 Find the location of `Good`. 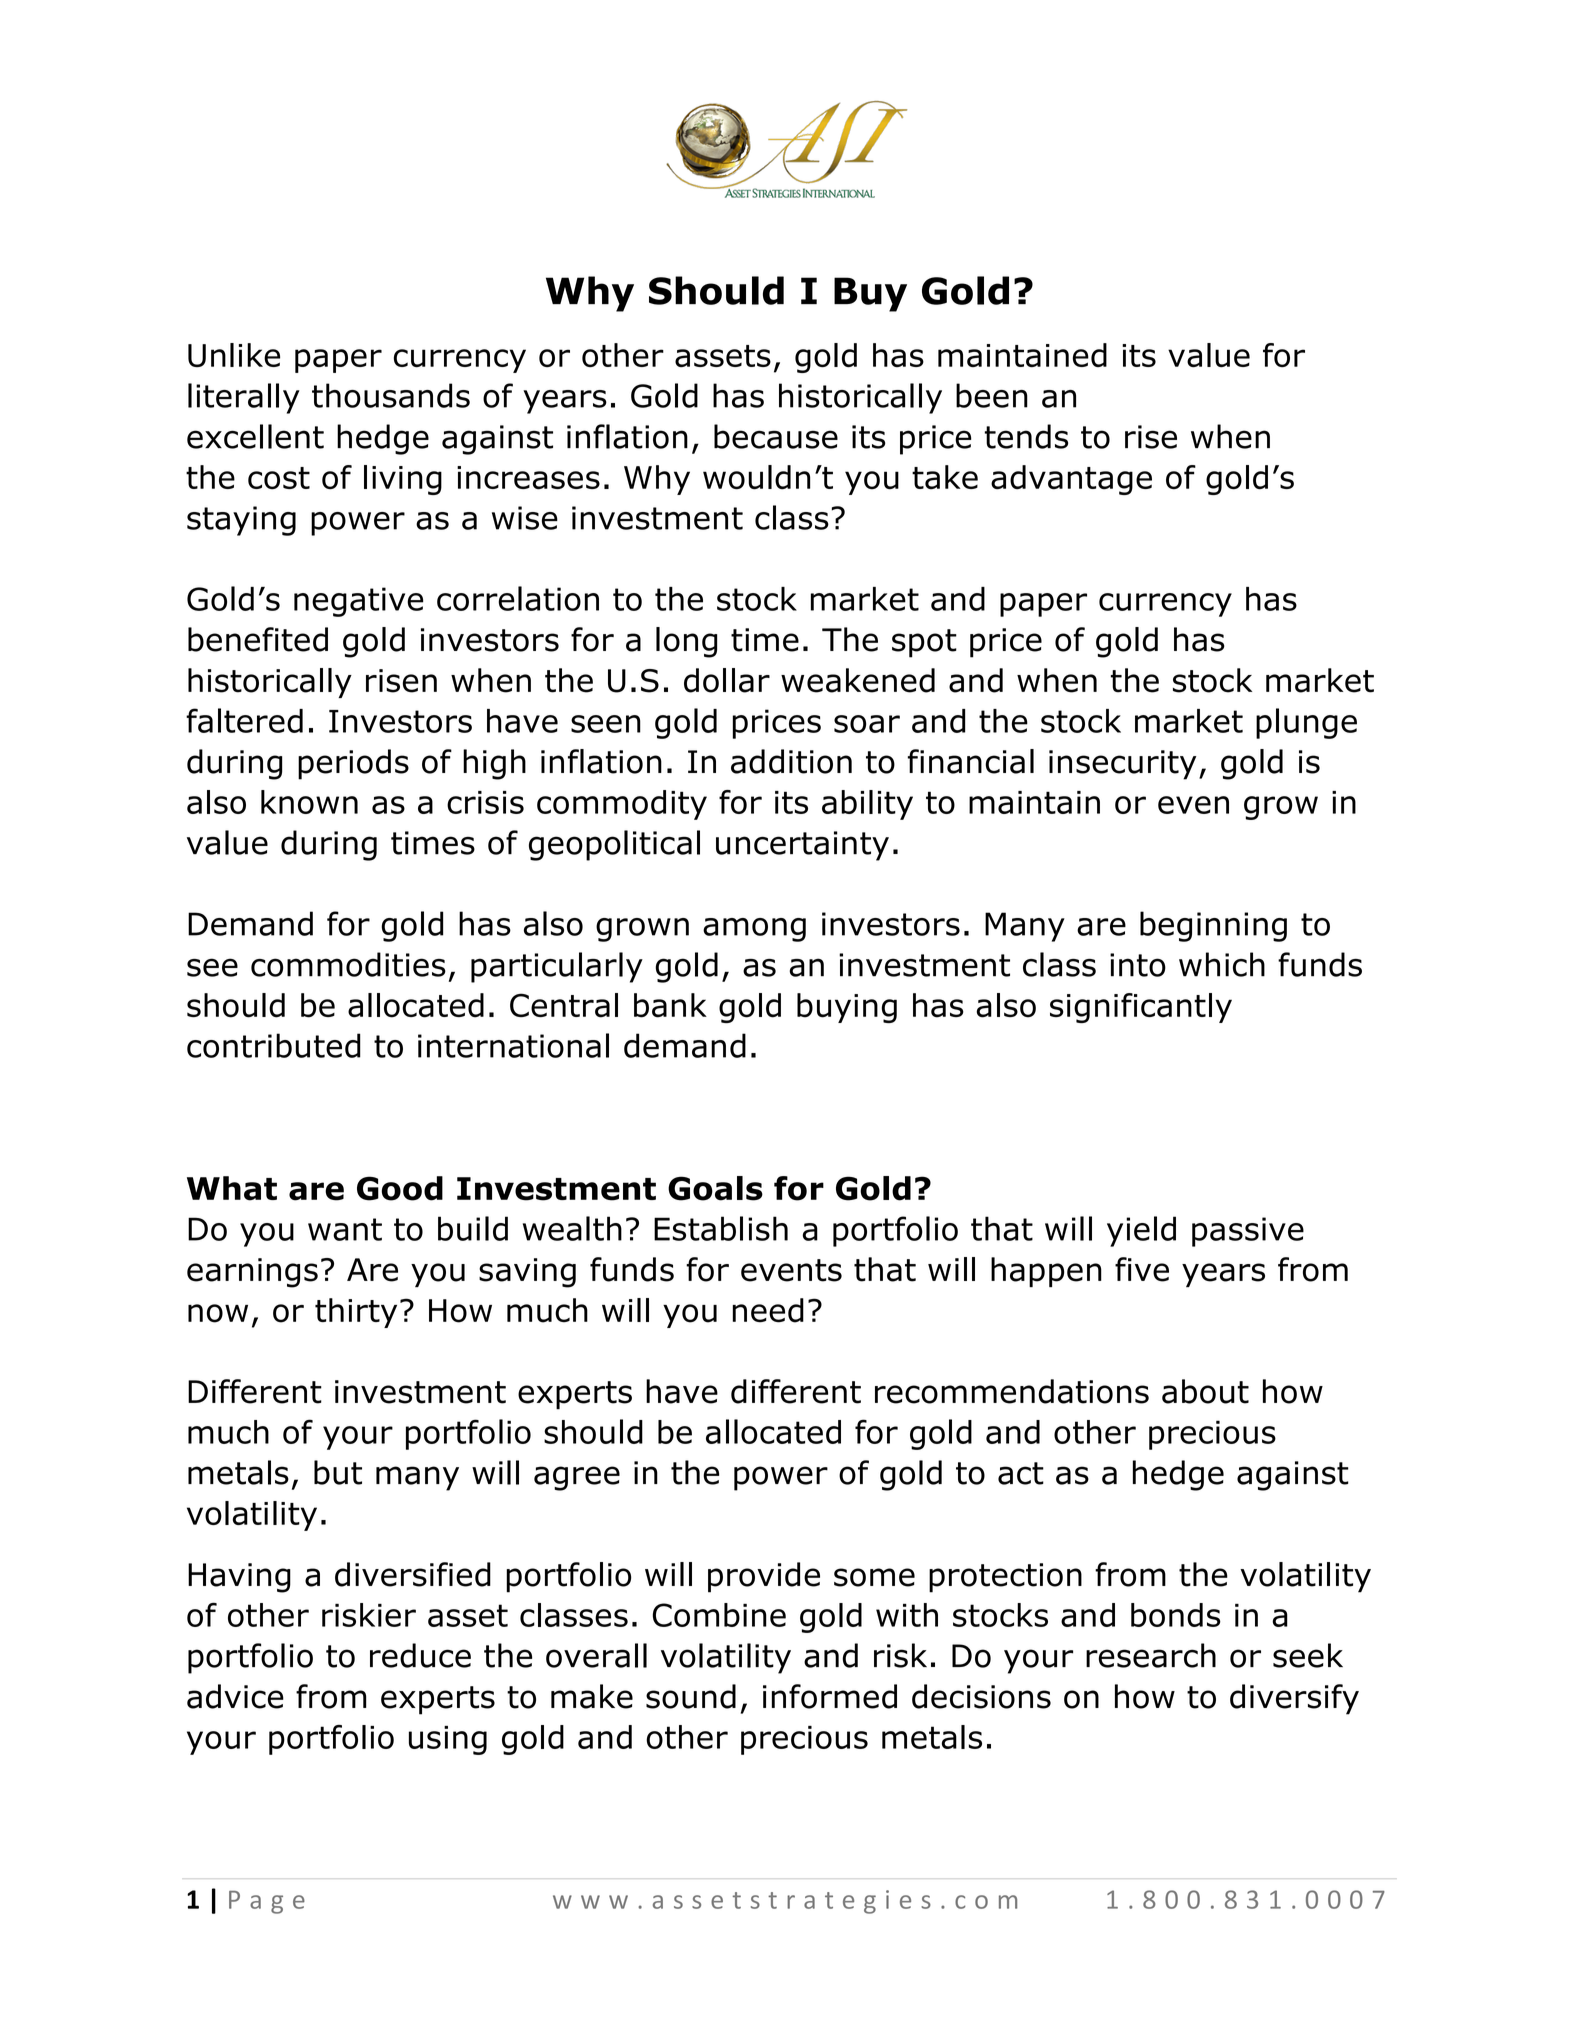

Good is located at coordinates (400, 1188).
